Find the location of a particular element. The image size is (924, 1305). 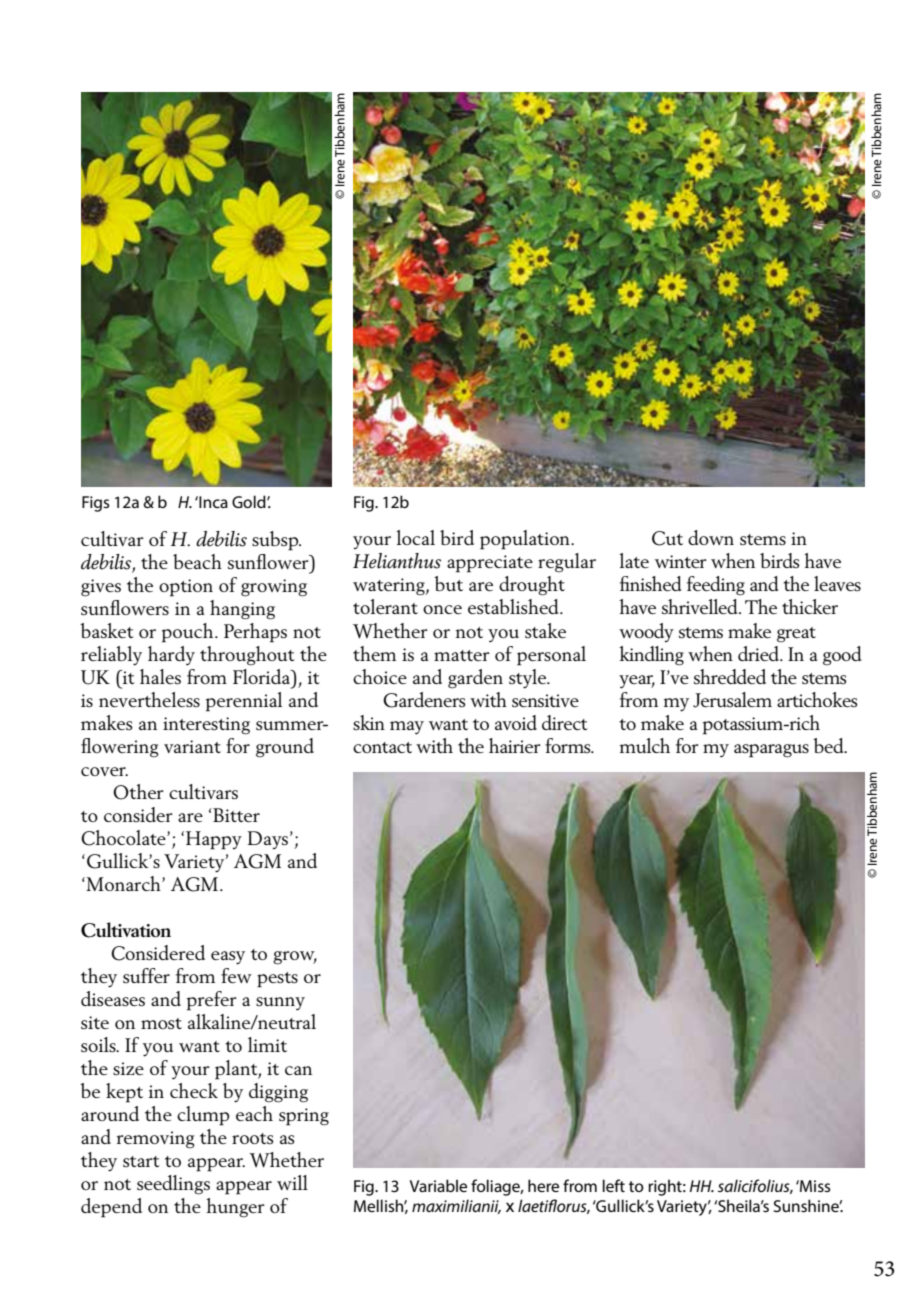

Variable is located at coordinates (438, 1185).
